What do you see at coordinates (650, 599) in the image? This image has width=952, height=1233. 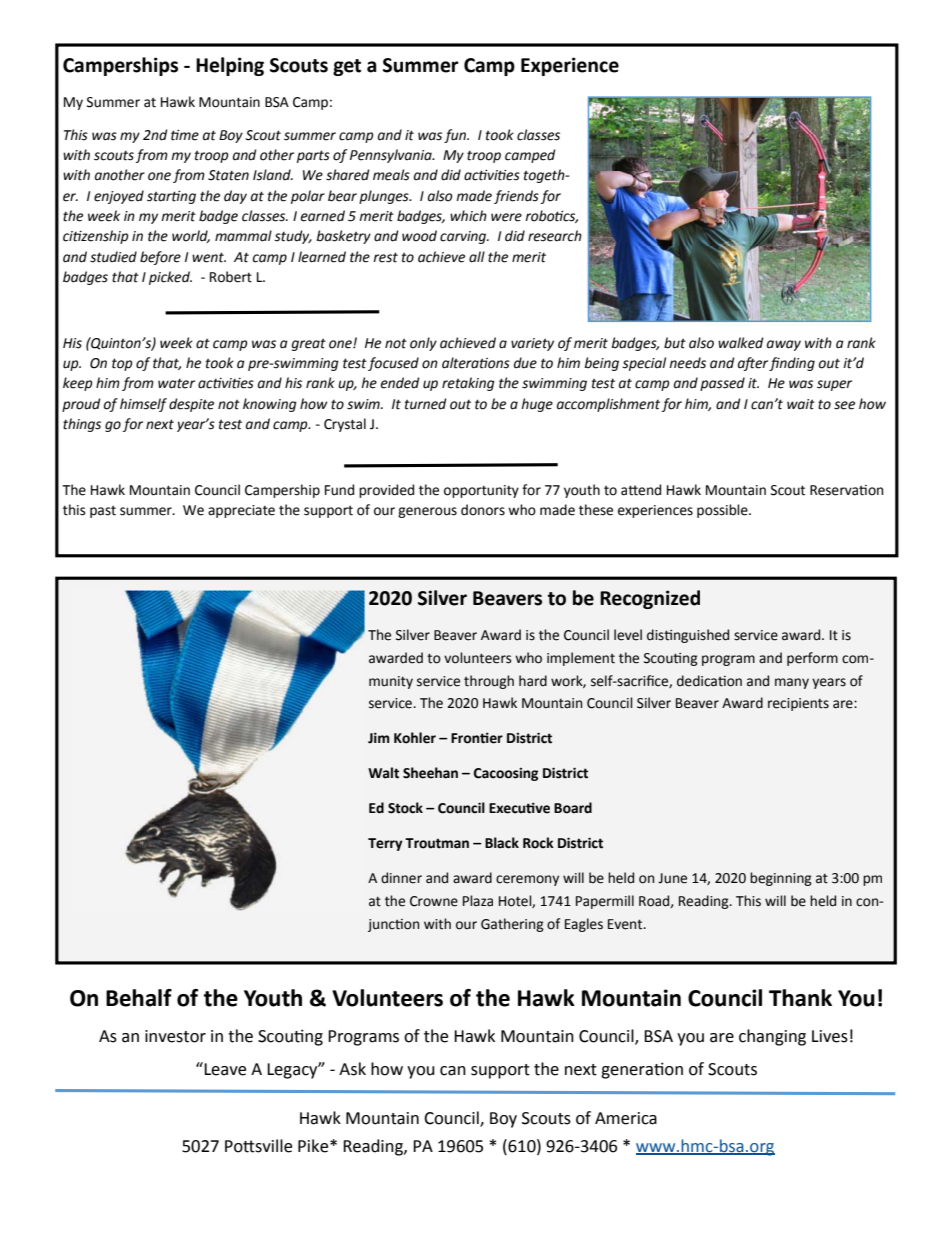 I see `Recognized` at bounding box center [650, 599].
